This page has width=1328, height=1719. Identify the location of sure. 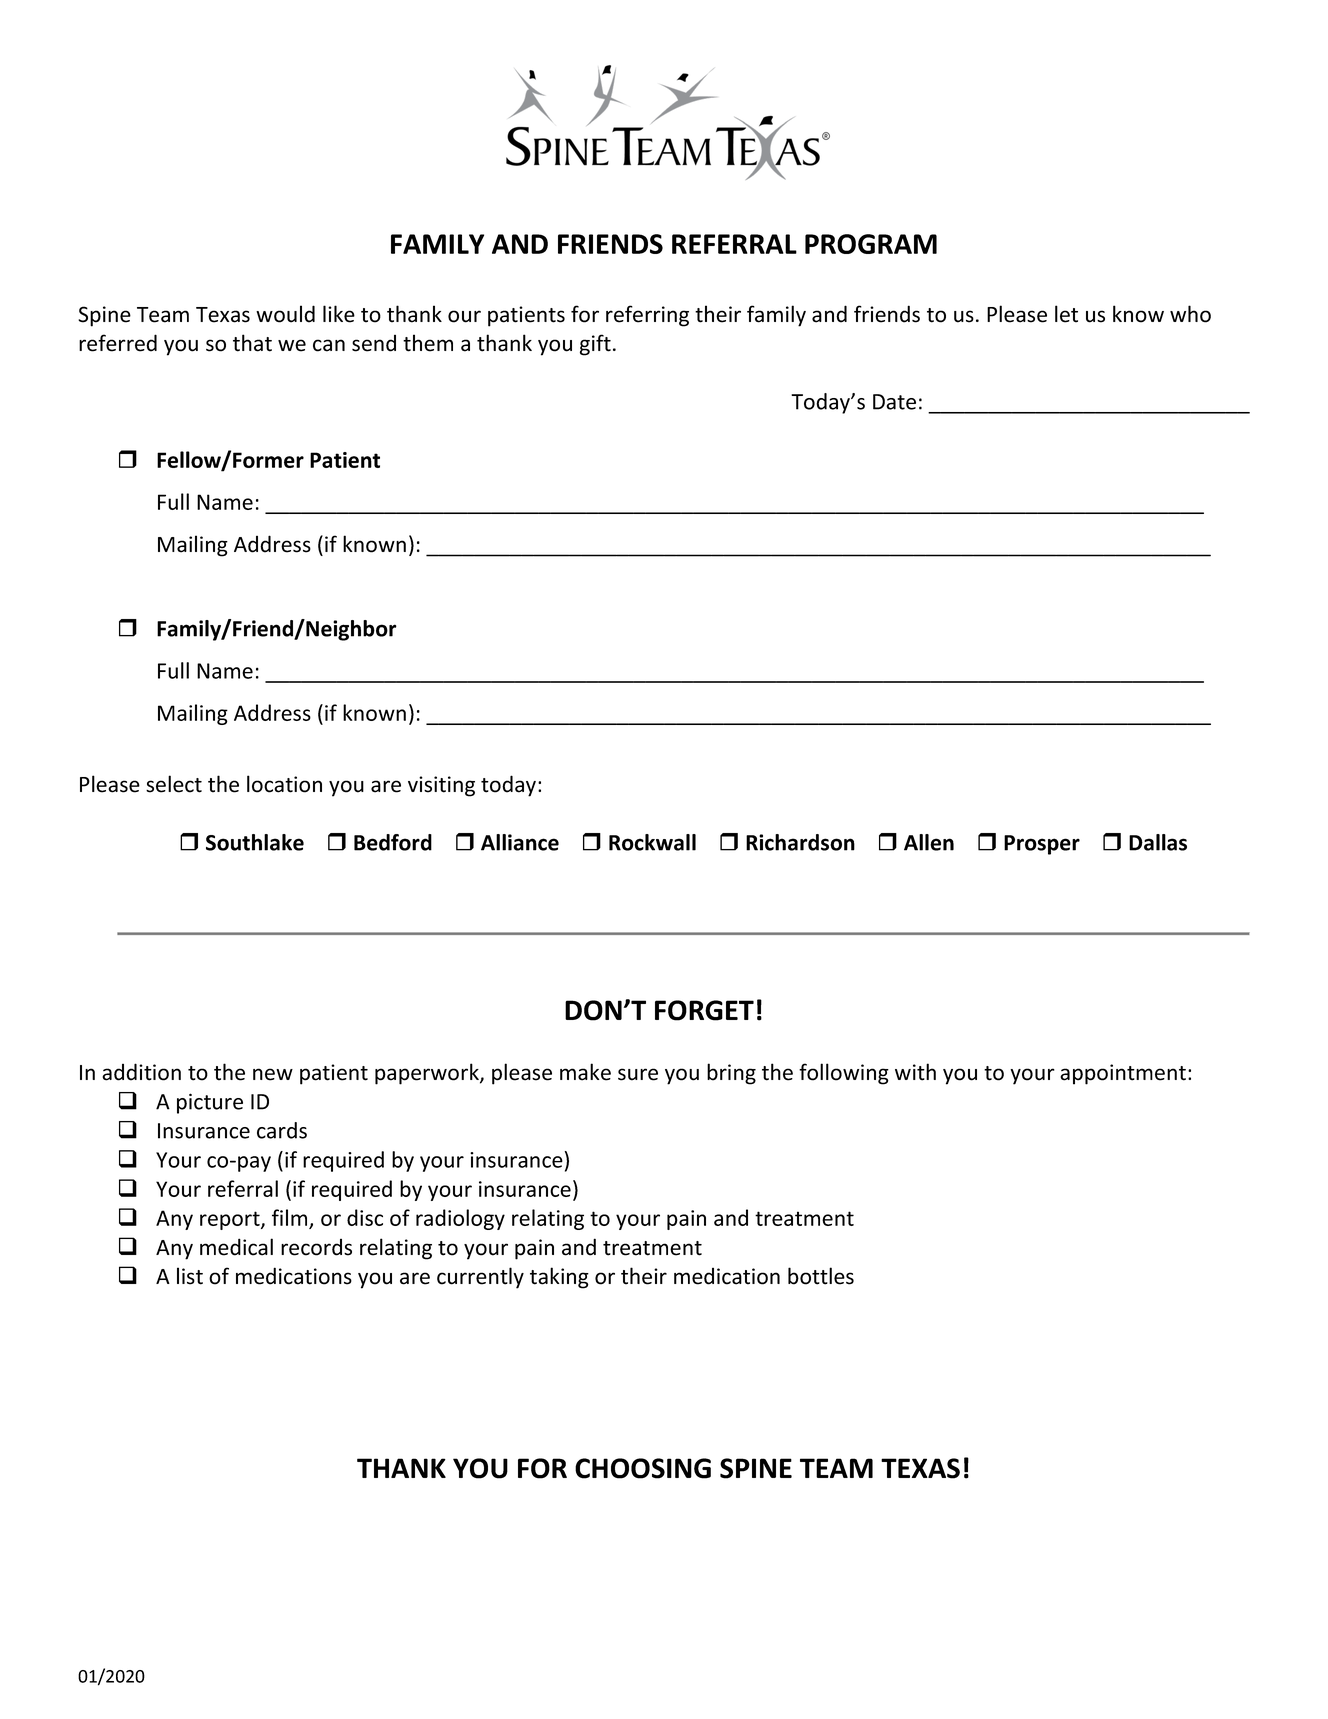
(638, 1074).
